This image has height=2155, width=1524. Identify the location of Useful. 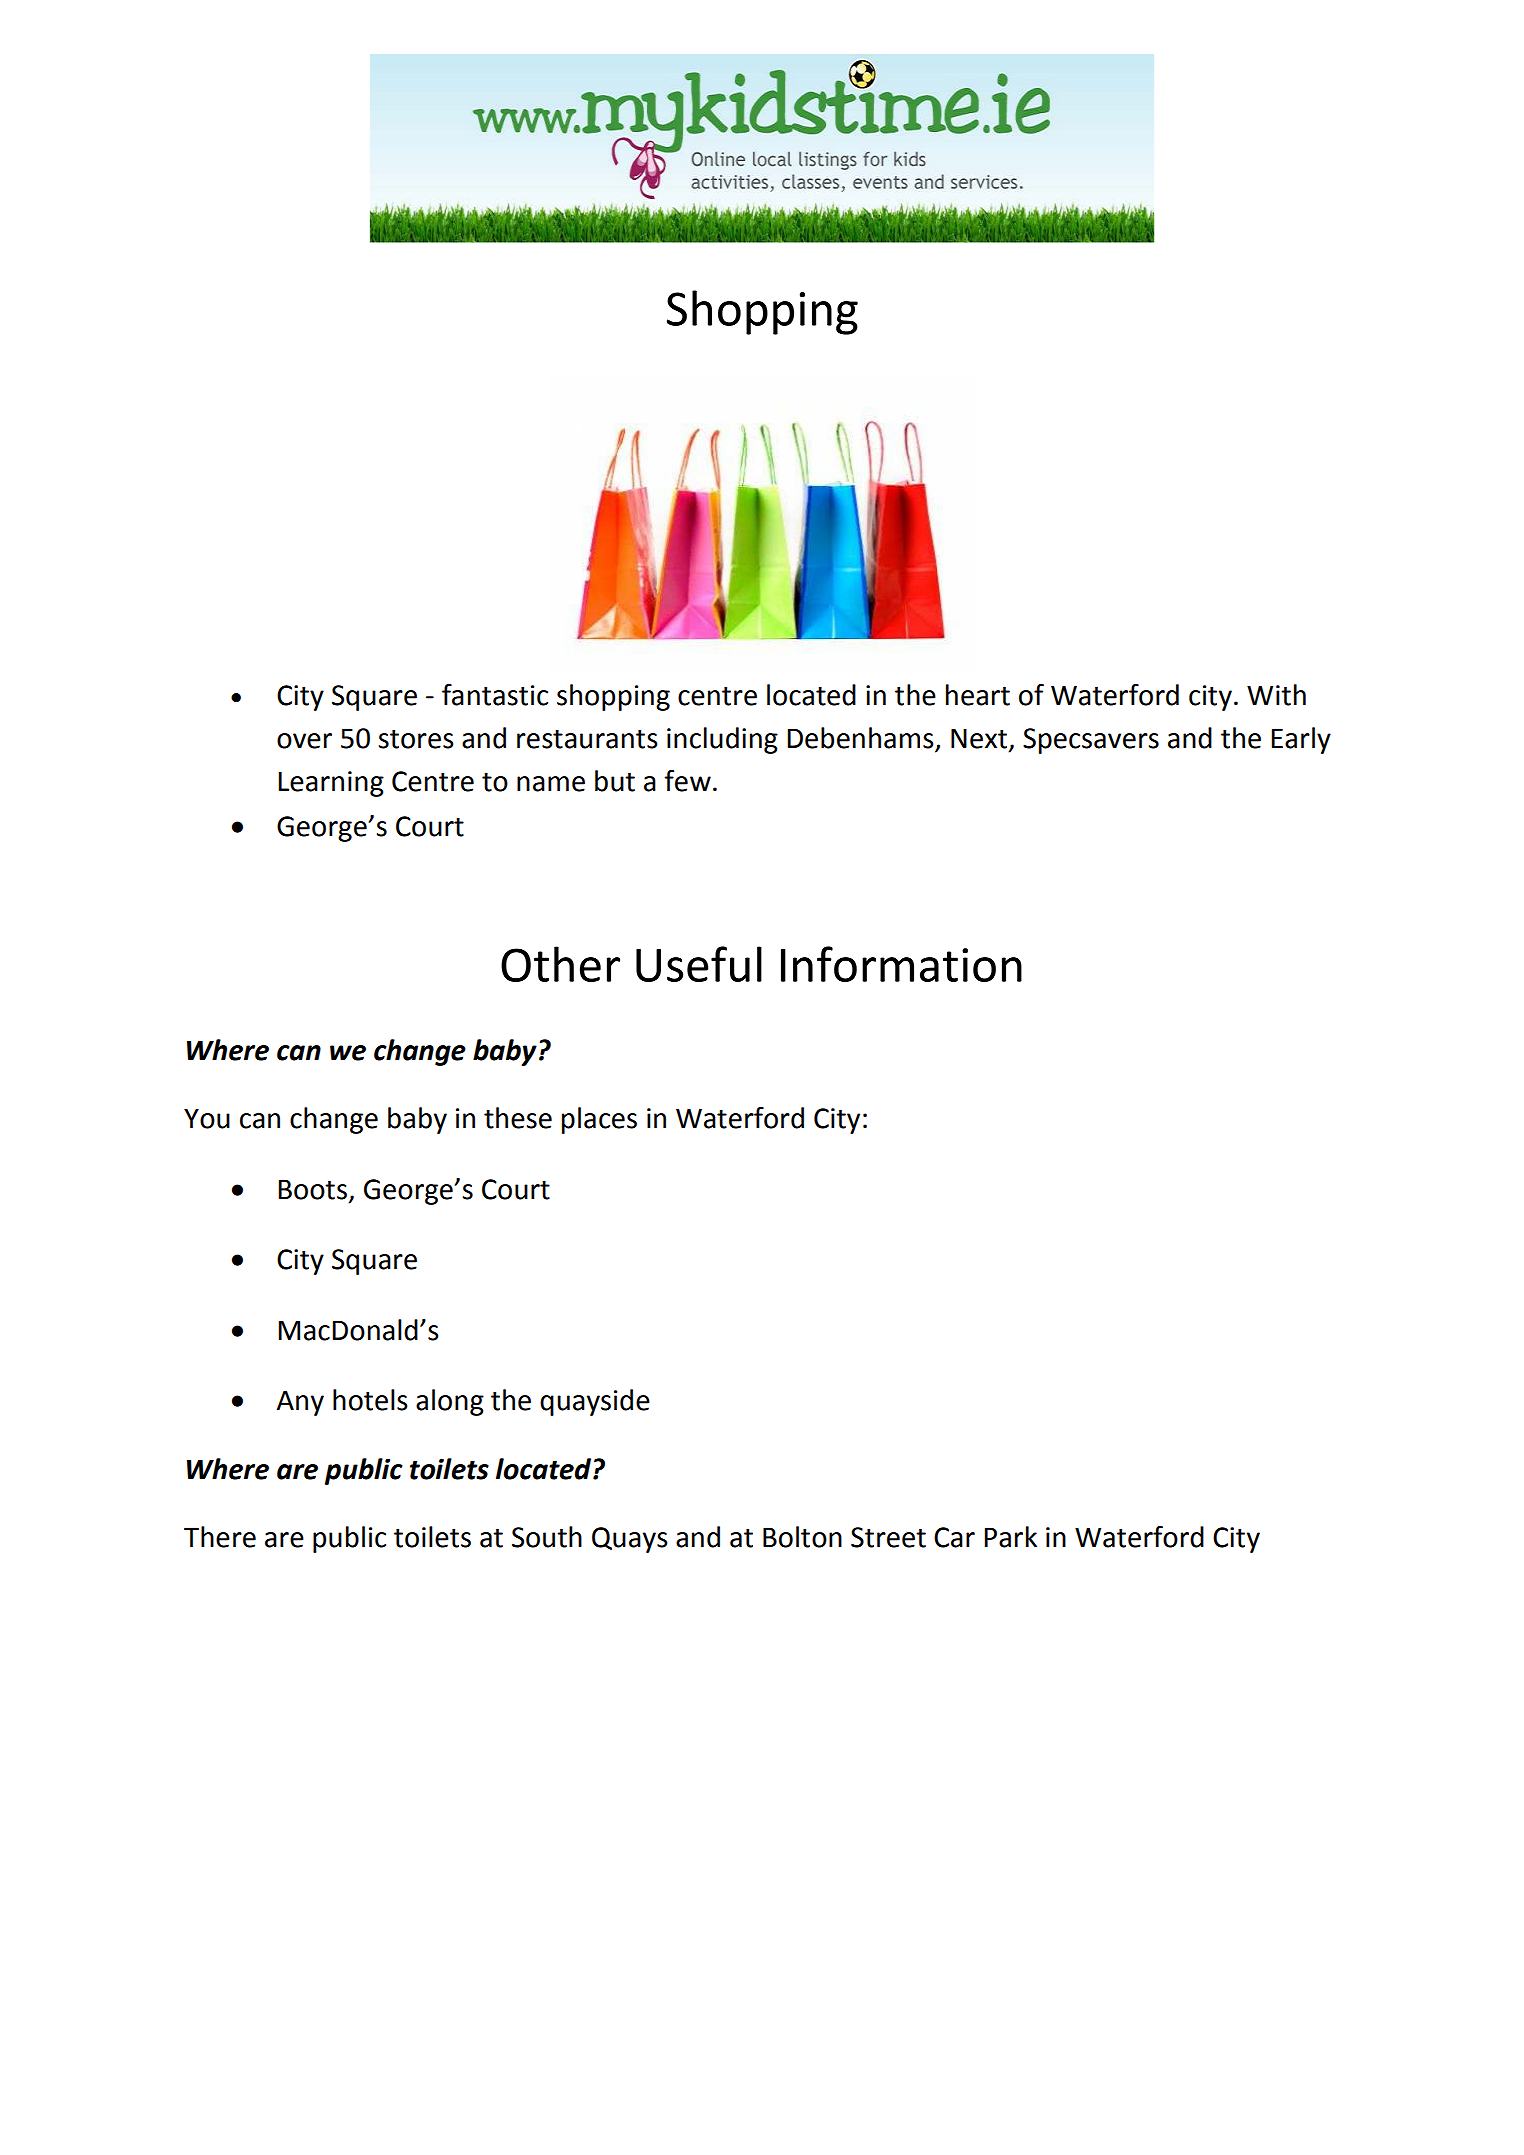
(699, 964).
